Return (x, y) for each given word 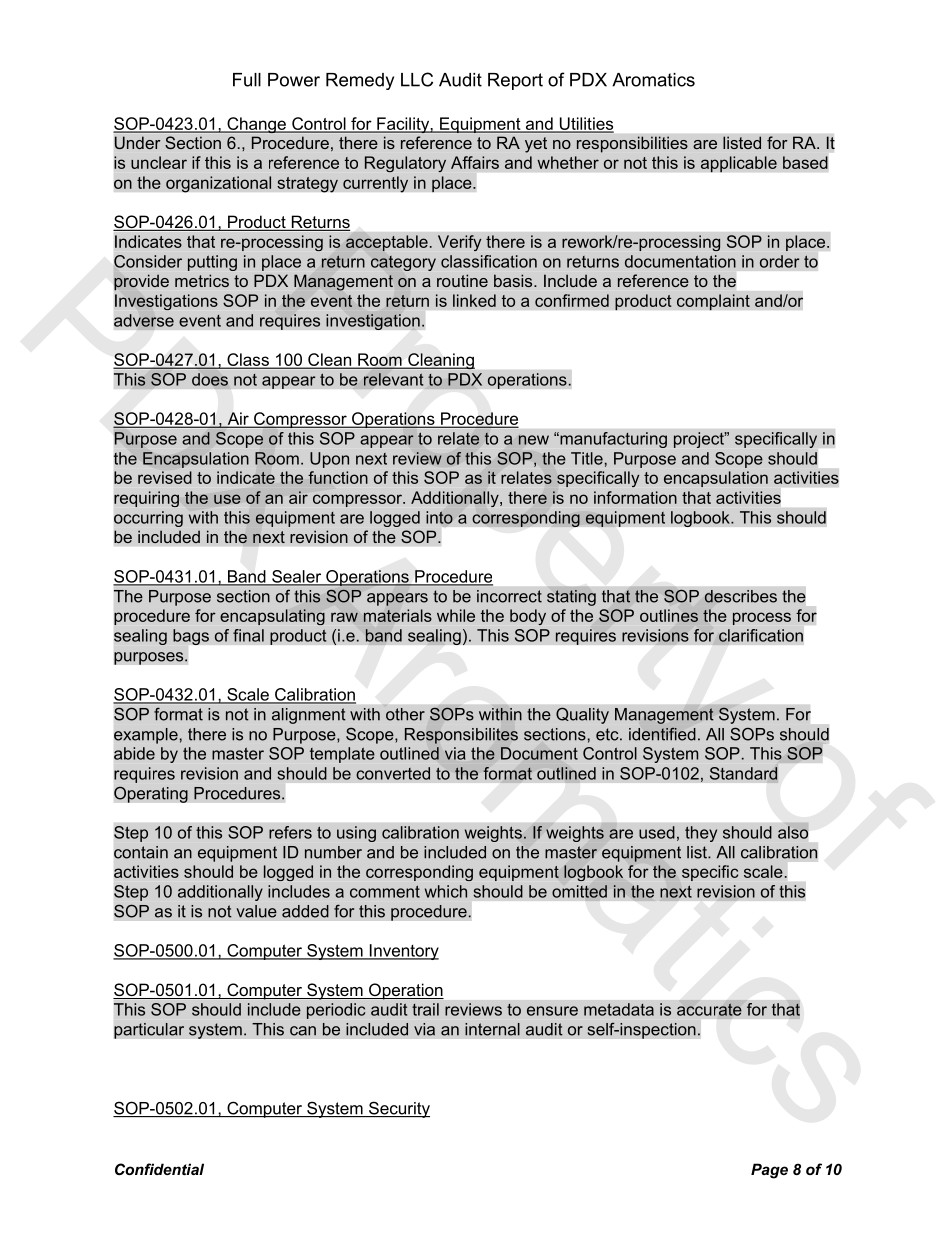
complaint (713, 302)
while (456, 615)
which (446, 891)
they (701, 834)
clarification (761, 635)
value (256, 911)
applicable (739, 164)
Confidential (159, 1169)
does (210, 379)
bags (191, 637)
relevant (393, 379)
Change (256, 125)
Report (515, 81)
